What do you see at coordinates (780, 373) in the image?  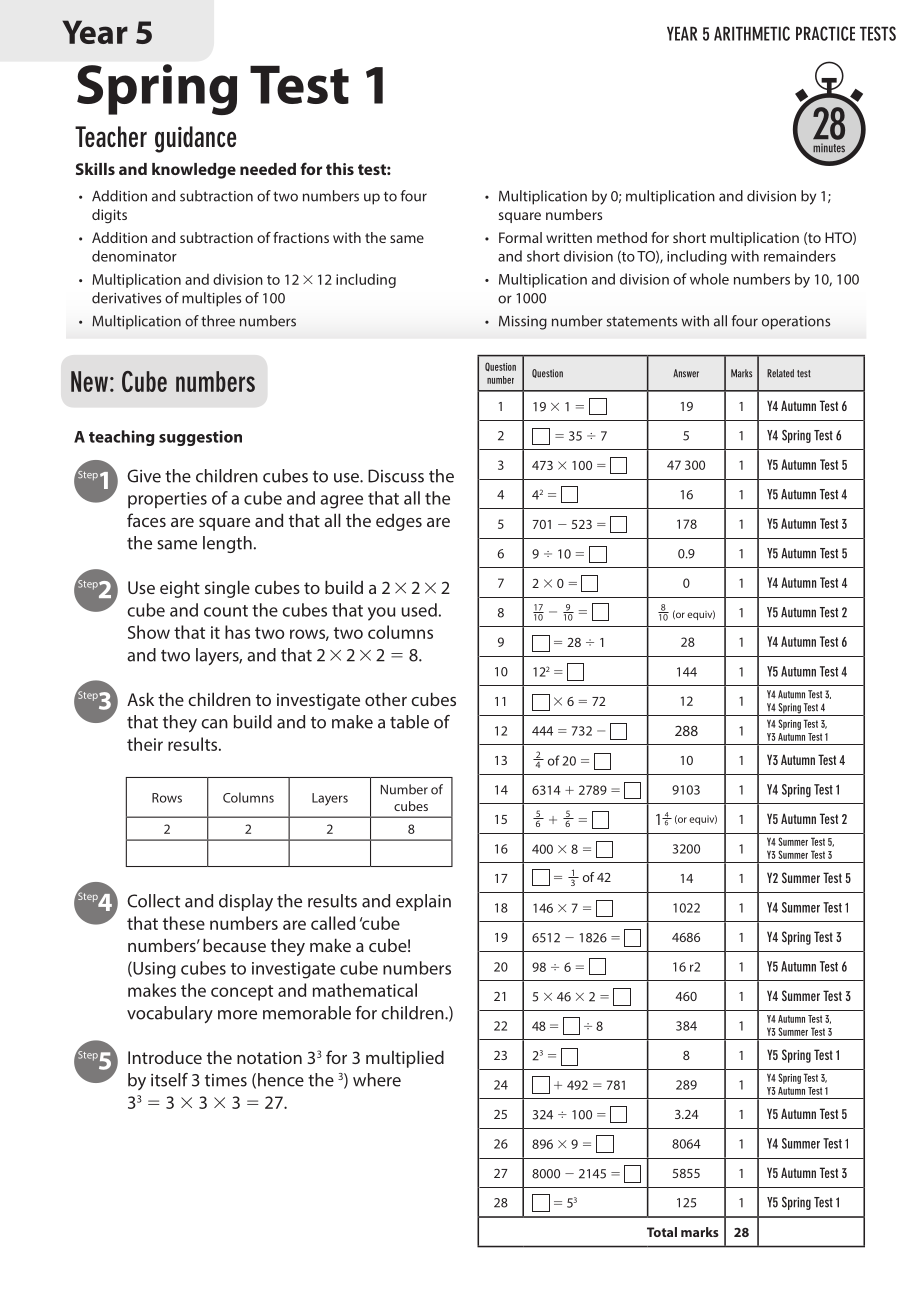 I see `Related` at bounding box center [780, 373].
